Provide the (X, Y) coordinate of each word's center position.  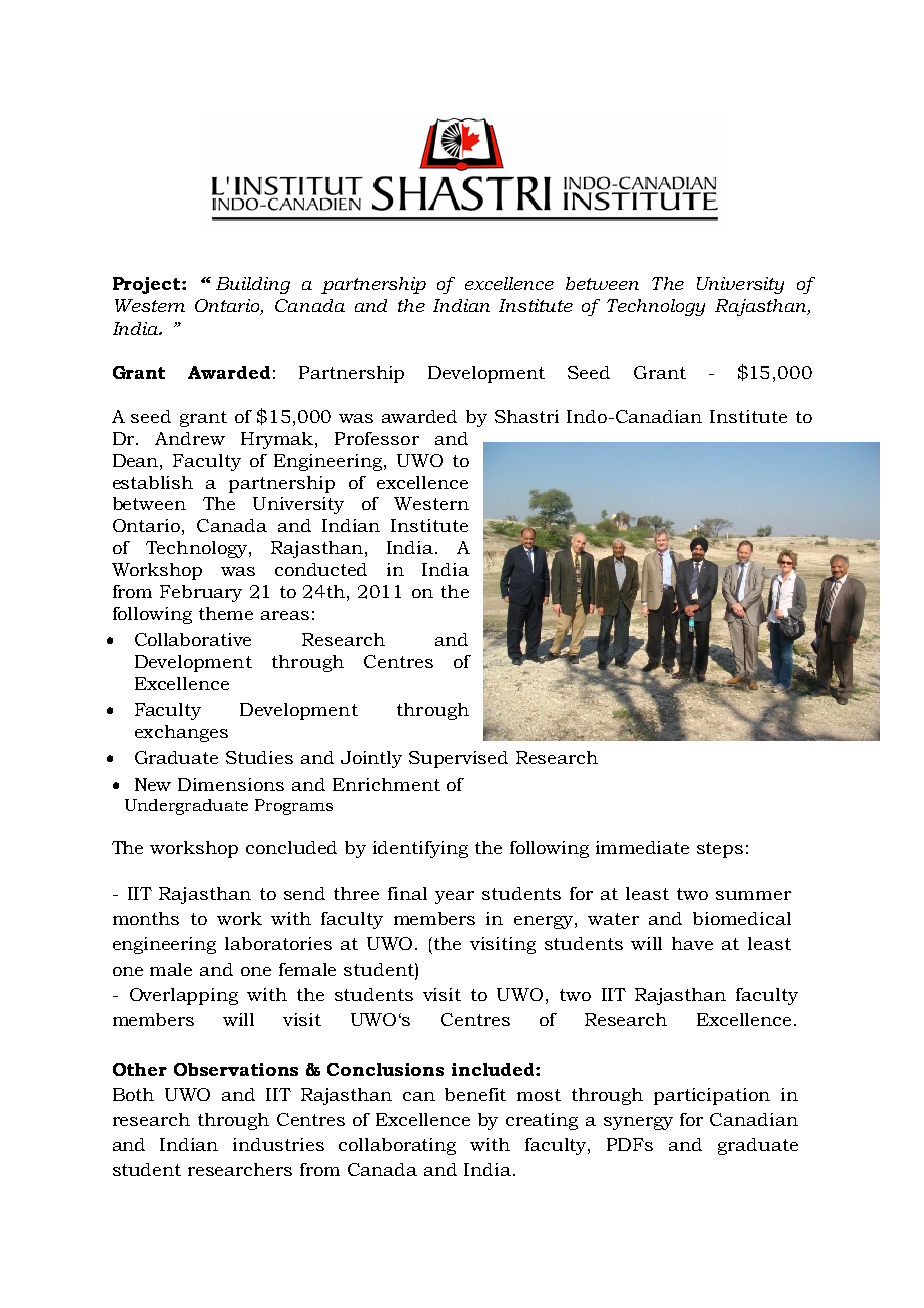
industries (278, 1144)
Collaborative (193, 639)
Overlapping (184, 996)
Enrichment (386, 784)
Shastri (527, 416)
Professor (377, 438)
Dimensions (231, 784)
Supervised (458, 759)
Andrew (190, 438)
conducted (321, 569)
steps (720, 850)
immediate (642, 847)
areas (285, 615)
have (692, 943)
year (454, 897)
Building (253, 285)
